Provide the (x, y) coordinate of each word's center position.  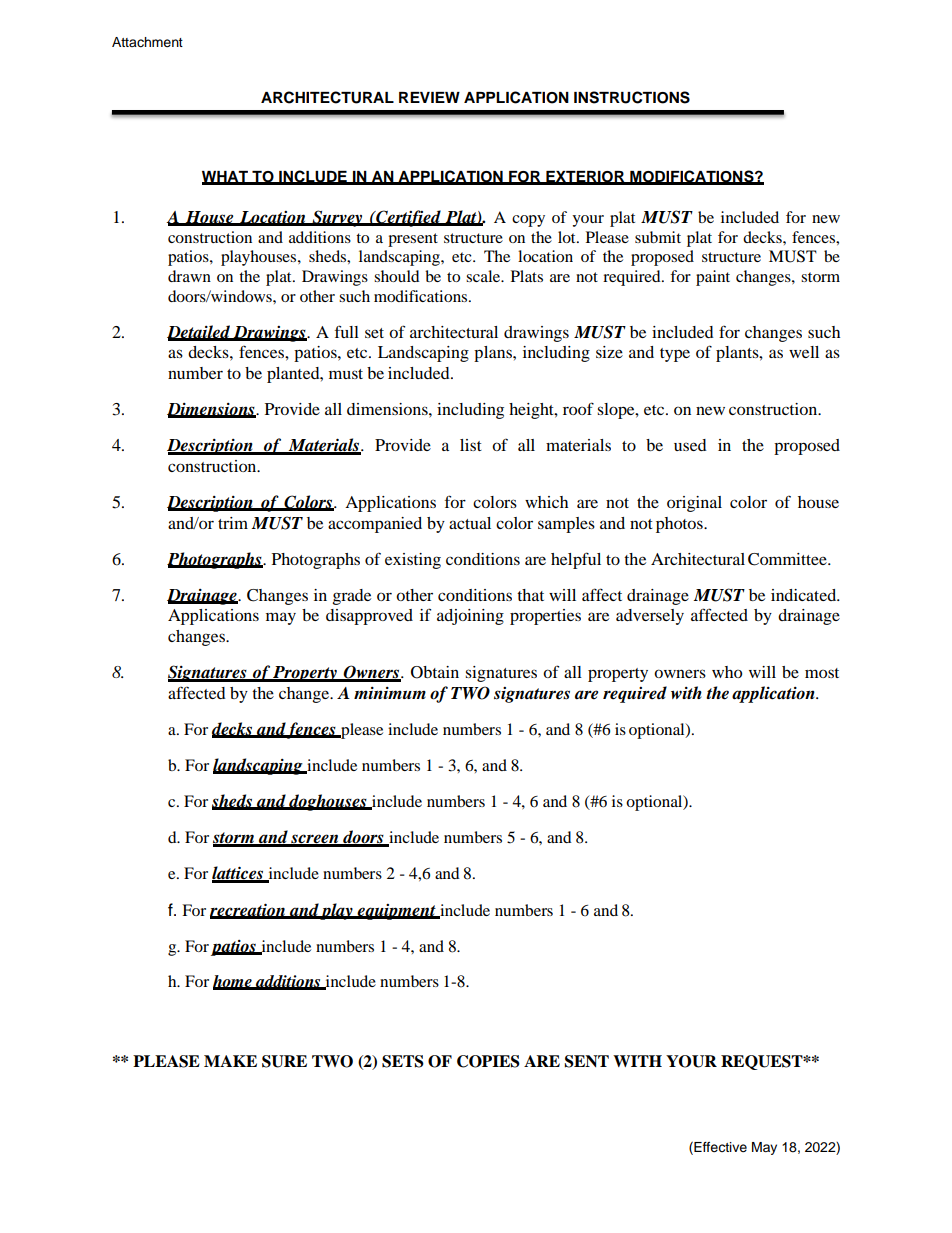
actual (470, 523)
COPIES (488, 1061)
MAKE (230, 1061)
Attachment (147, 42)
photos (680, 525)
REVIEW (429, 97)
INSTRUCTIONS (632, 97)
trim (233, 523)
